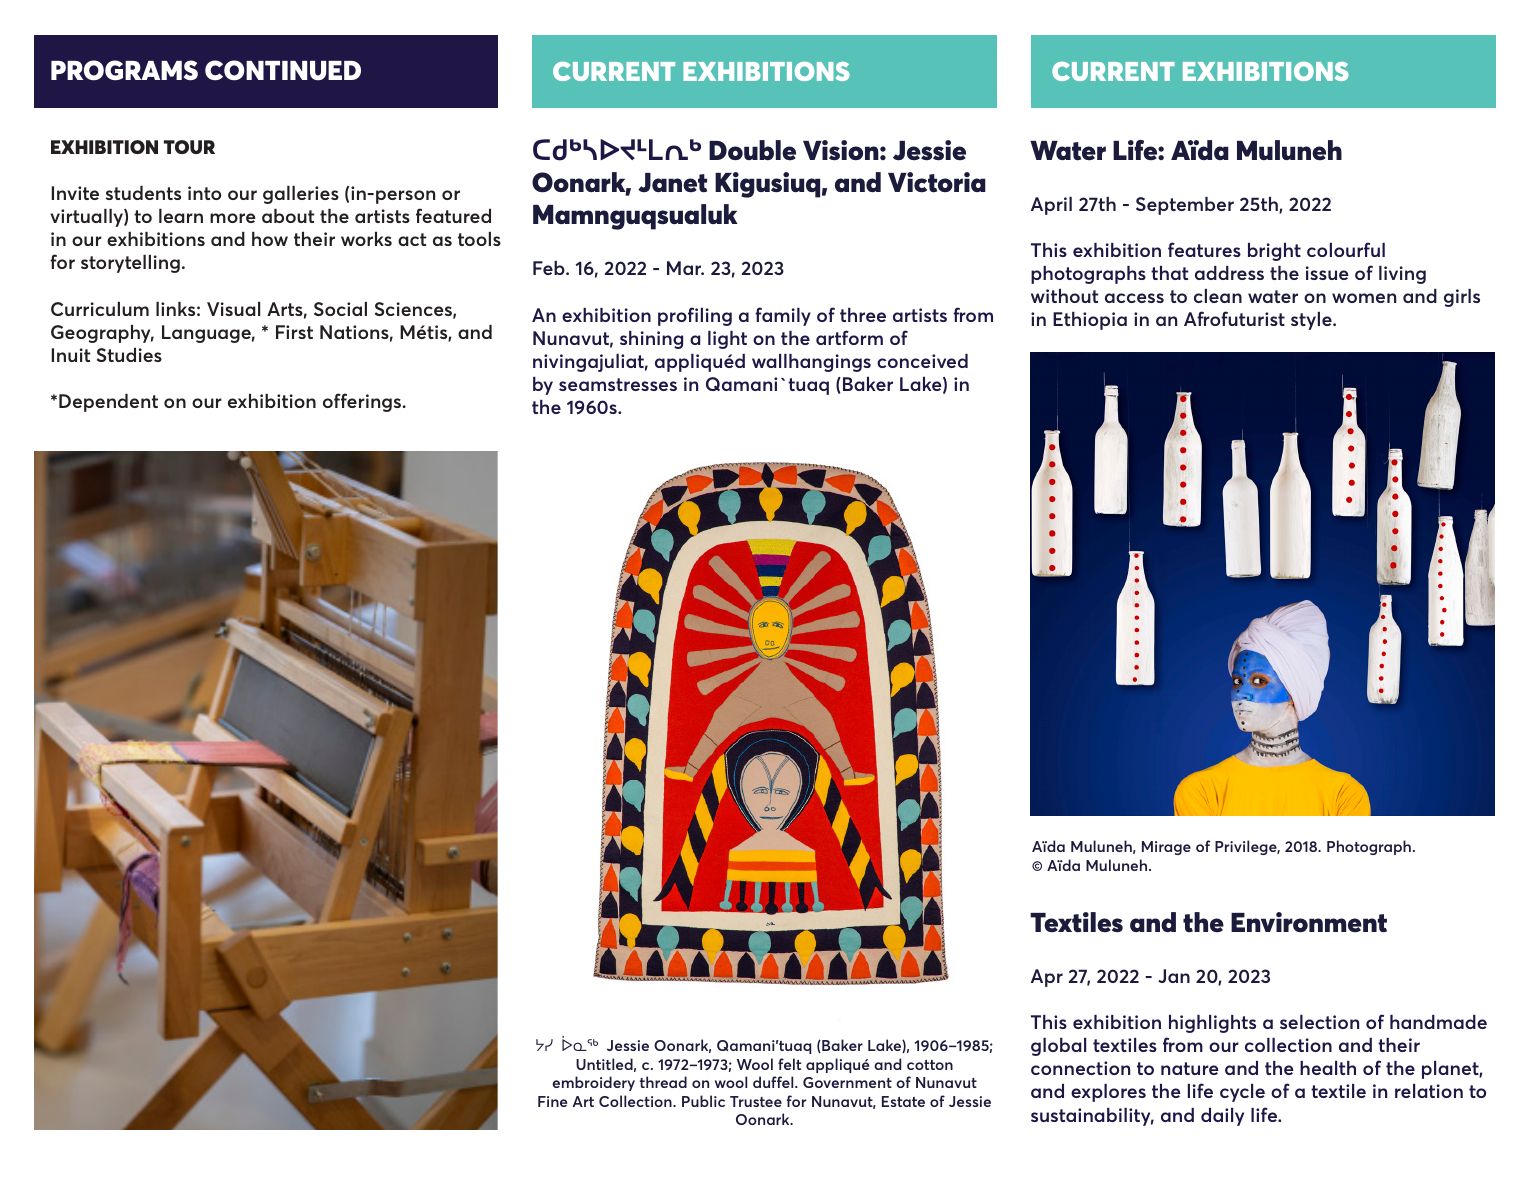 Image resolution: width=1529 pixels, height=1181 pixels. What do you see at coordinates (1312, 321) in the screenshot?
I see `style` at bounding box center [1312, 321].
